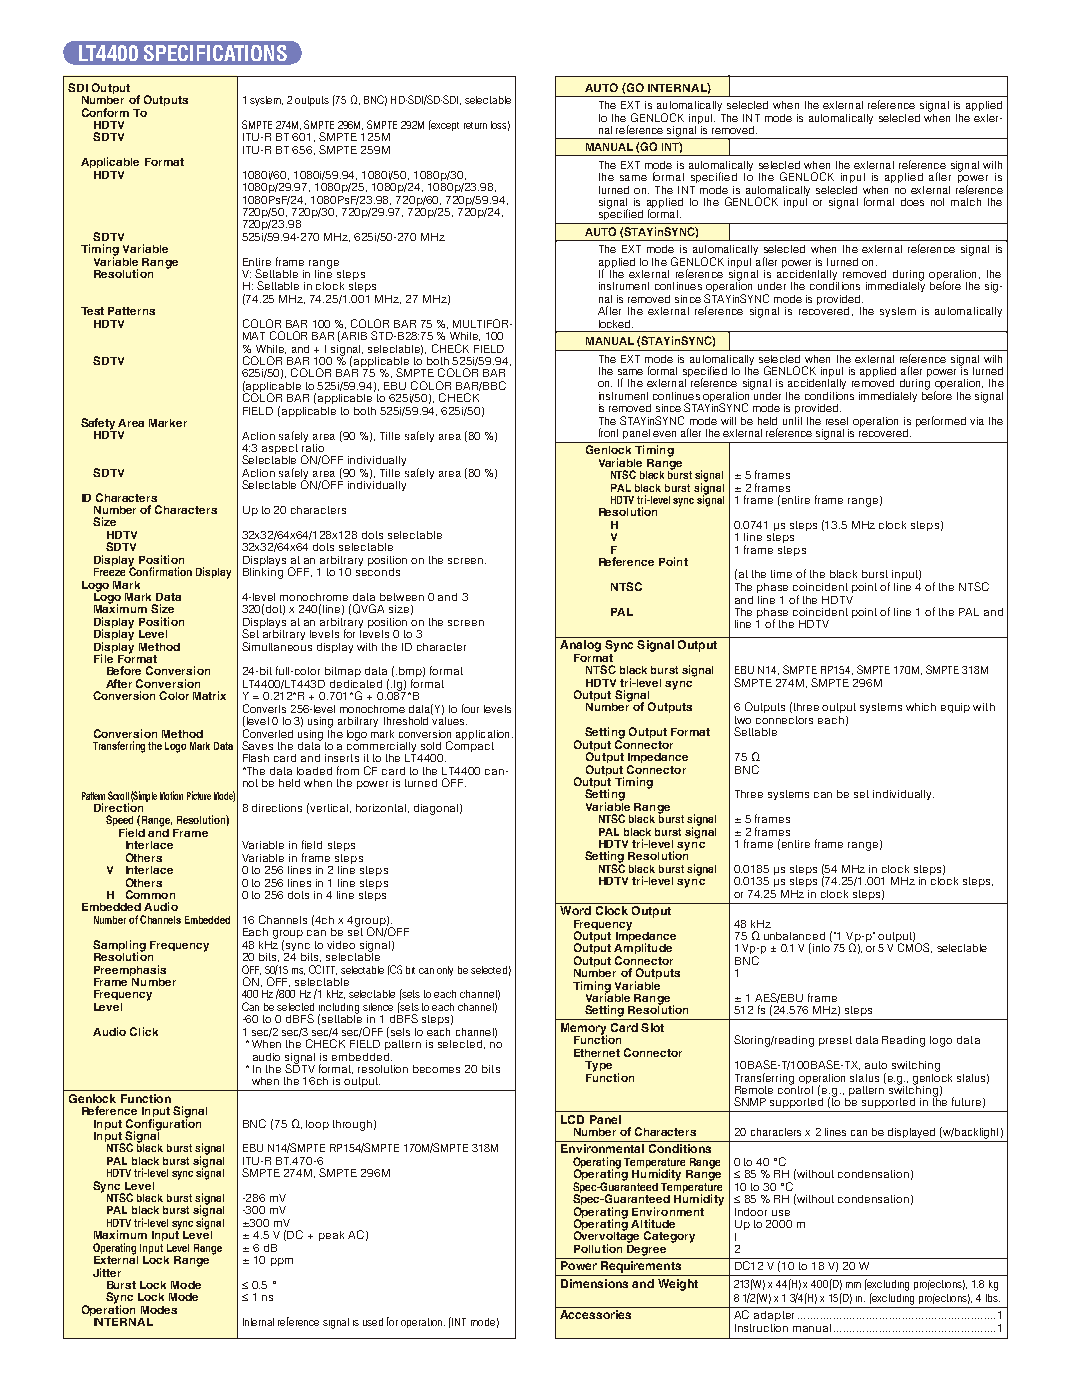 The height and width of the image is (1388, 1073). Describe the element at coordinates (993, 1298) in the image. I see `lbs` at that location.
